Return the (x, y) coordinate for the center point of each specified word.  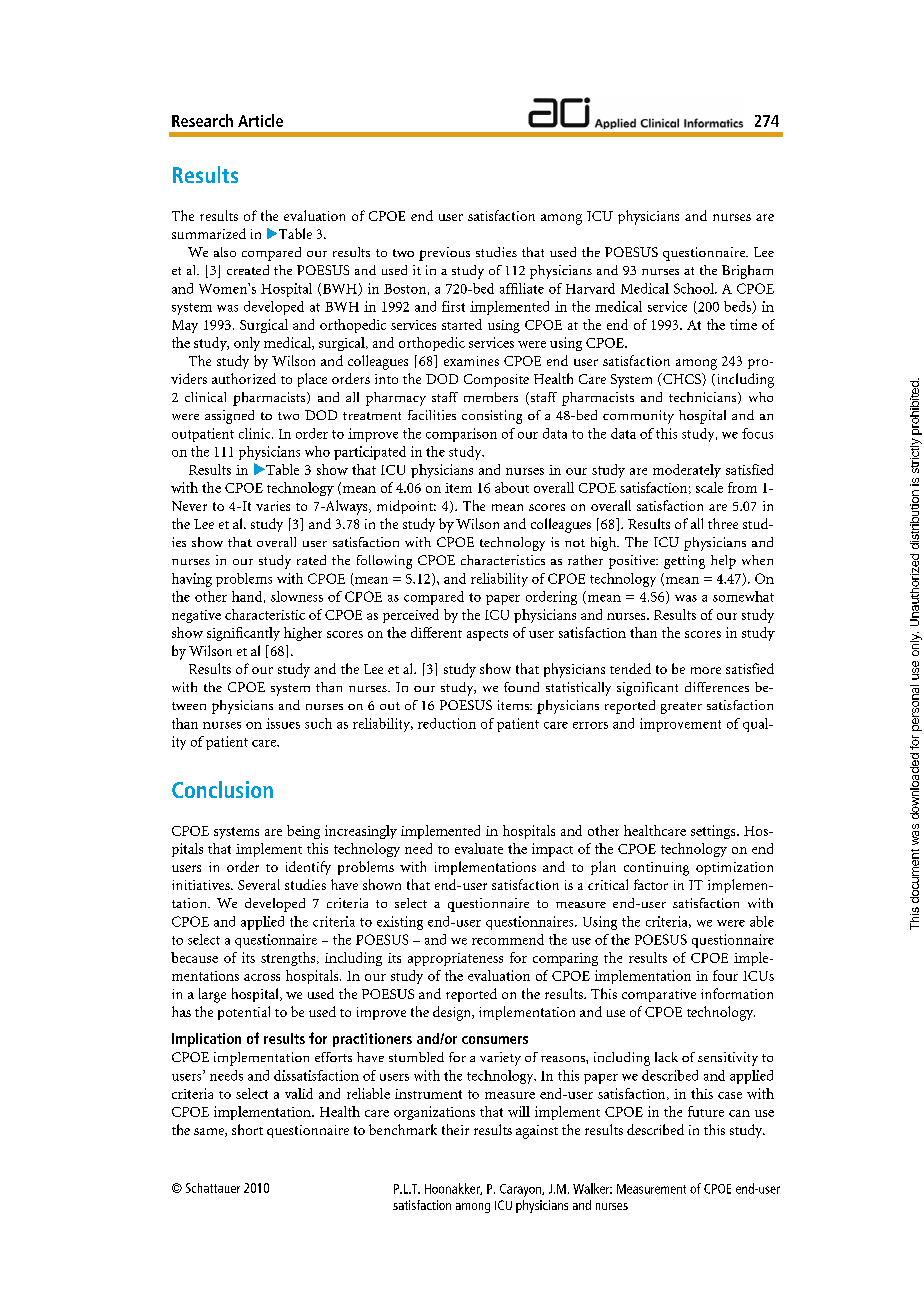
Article (260, 120)
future (706, 1111)
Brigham (747, 272)
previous (444, 254)
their (455, 1129)
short (247, 1129)
